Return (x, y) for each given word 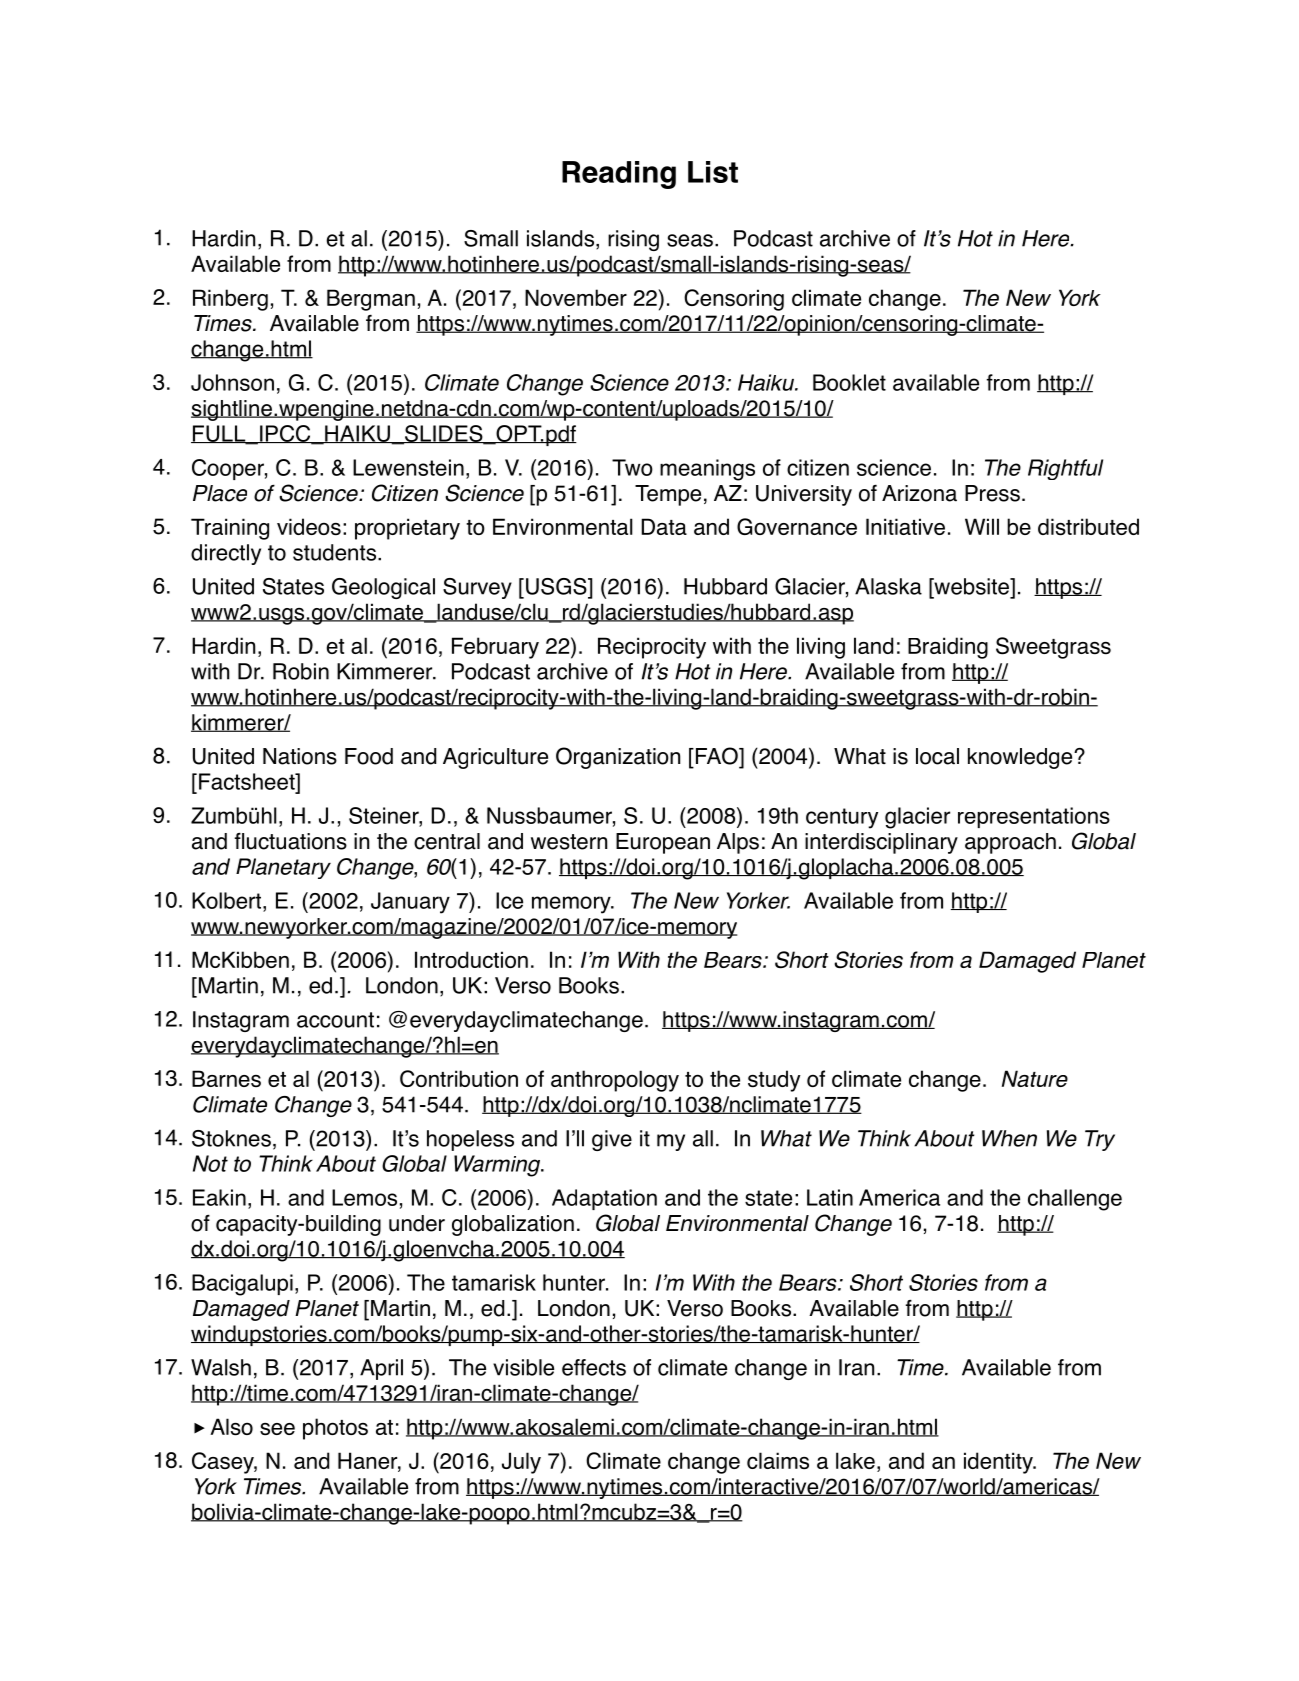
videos (309, 526)
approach (1010, 843)
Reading (619, 175)
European (663, 843)
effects (594, 1367)
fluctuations (290, 841)
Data (664, 526)
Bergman (371, 300)
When (1009, 1138)
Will (982, 526)
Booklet (849, 382)
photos (335, 1429)
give (612, 1140)
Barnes (226, 1078)
